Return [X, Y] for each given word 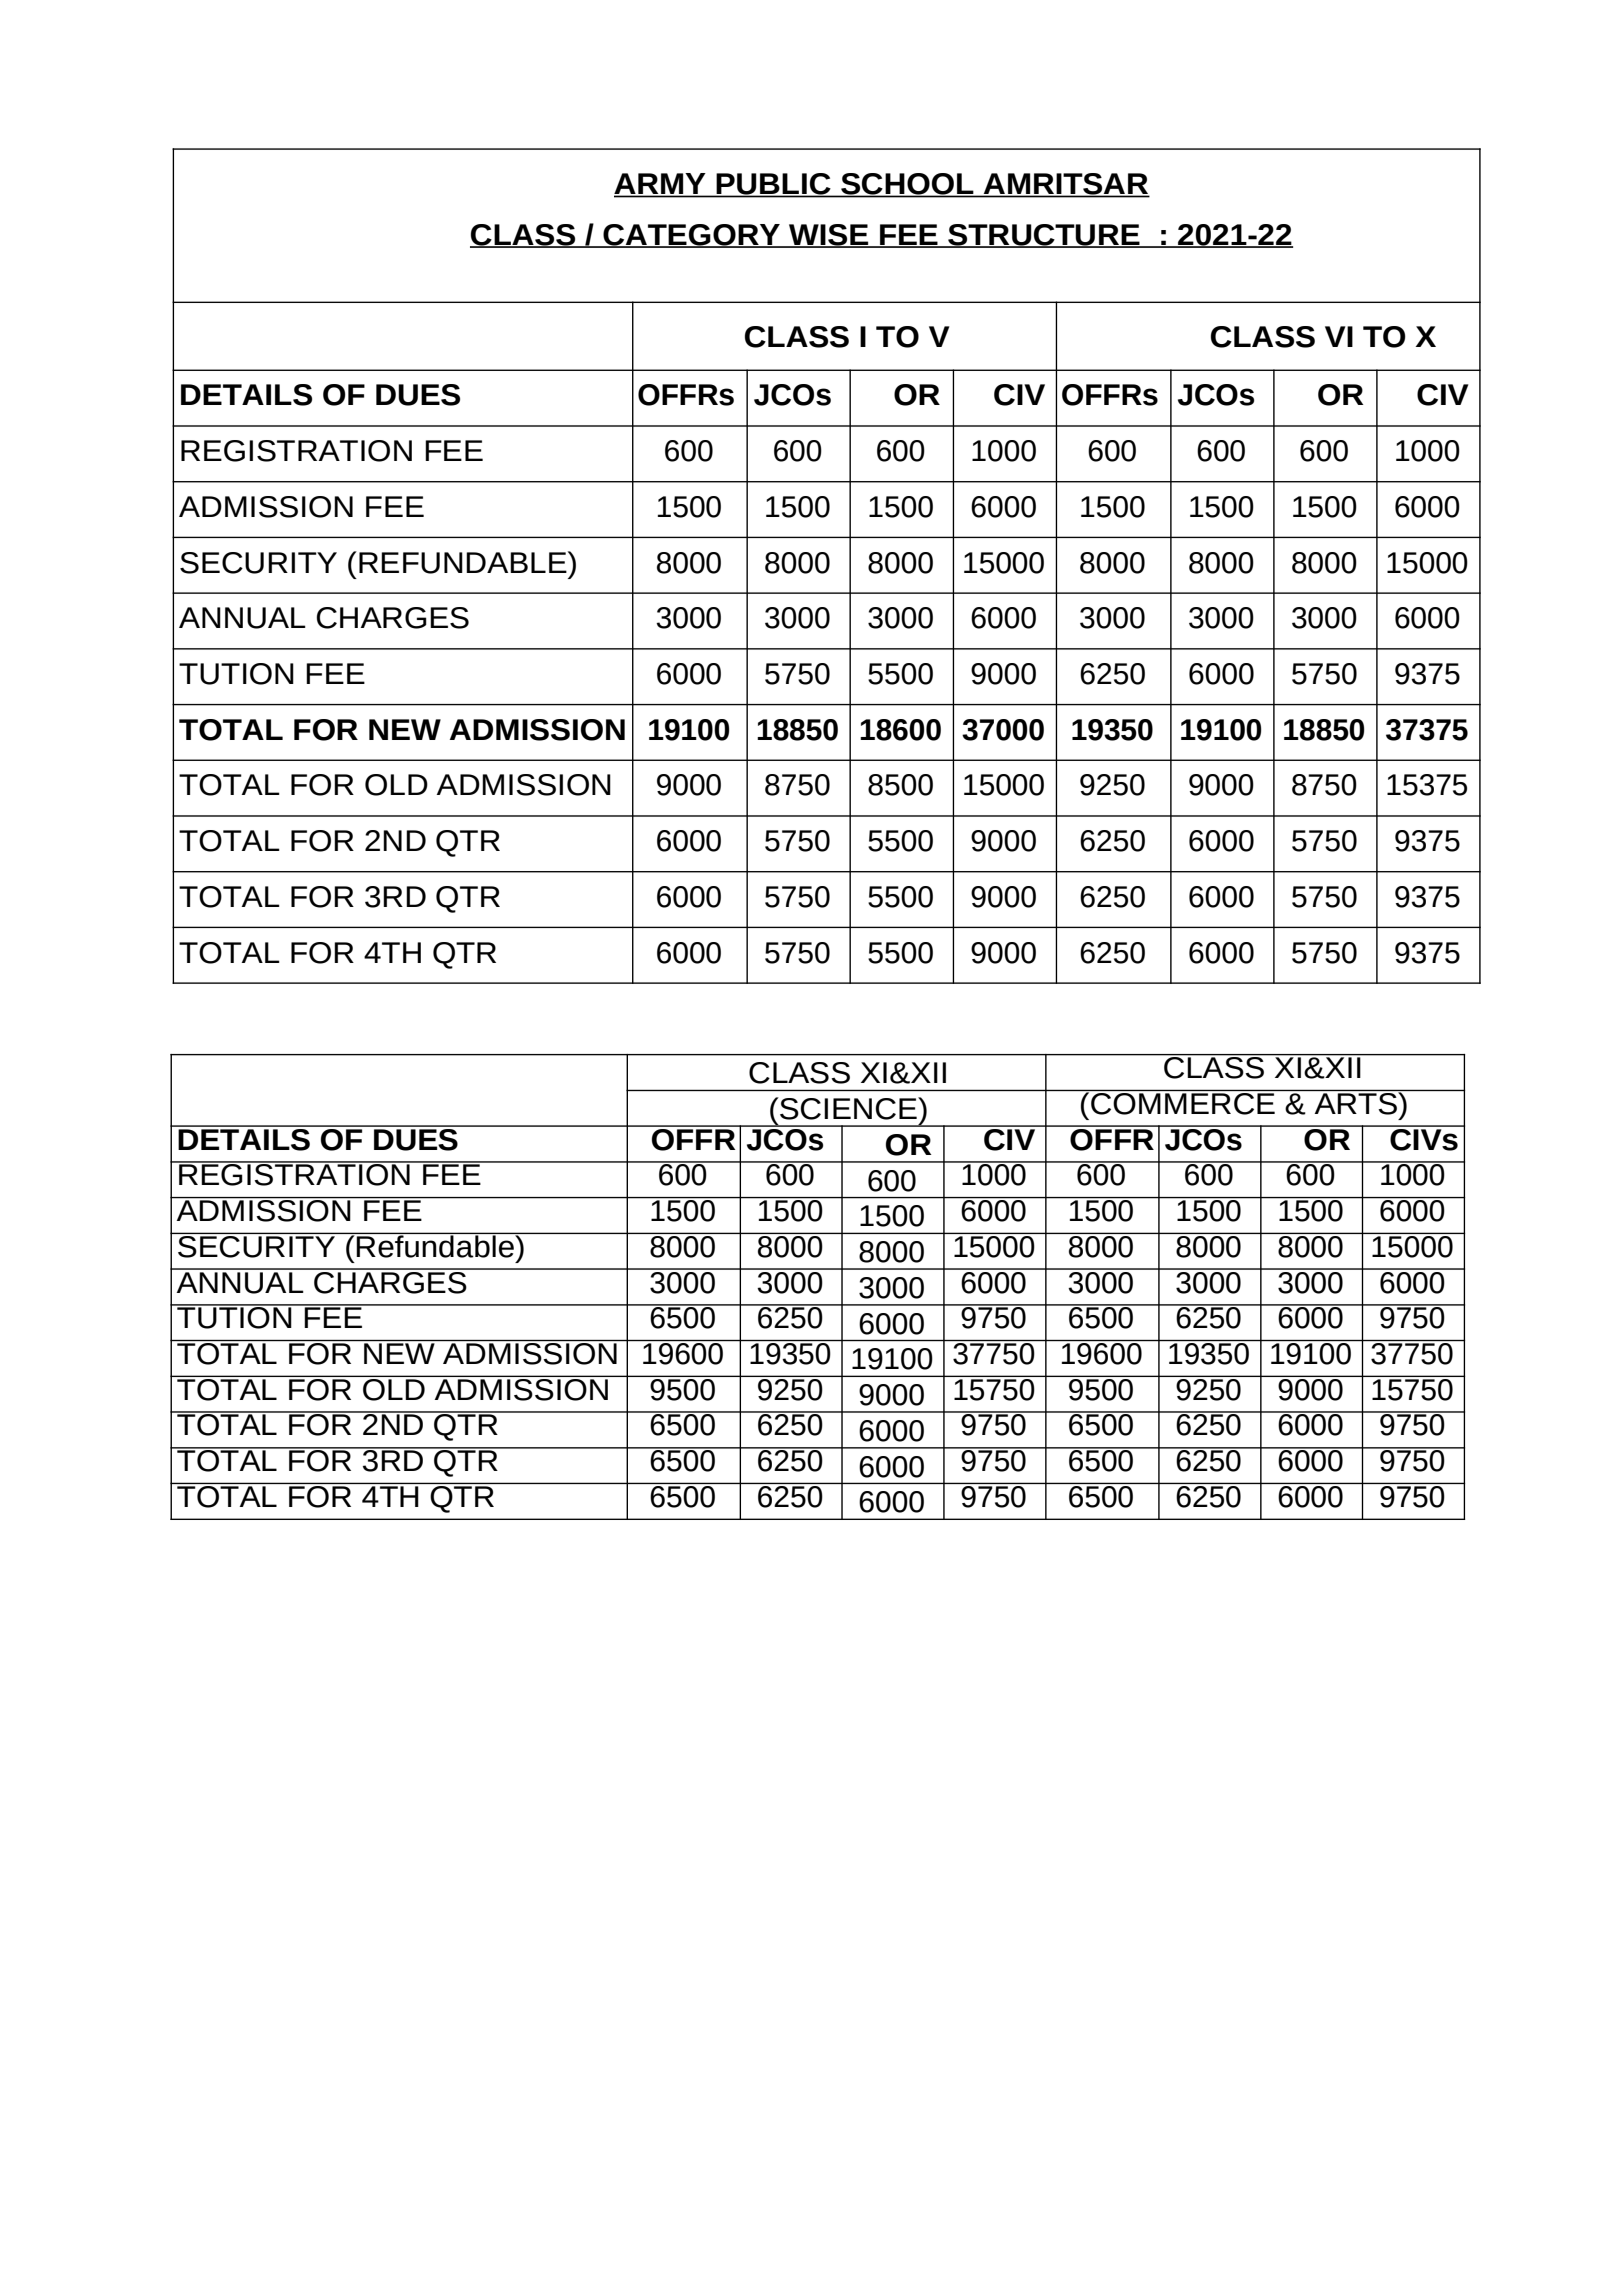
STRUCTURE [1044, 235]
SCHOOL [907, 185]
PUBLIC [774, 185]
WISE [829, 235]
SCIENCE [848, 1108]
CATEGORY [691, 235]
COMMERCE [1183, 1104]
